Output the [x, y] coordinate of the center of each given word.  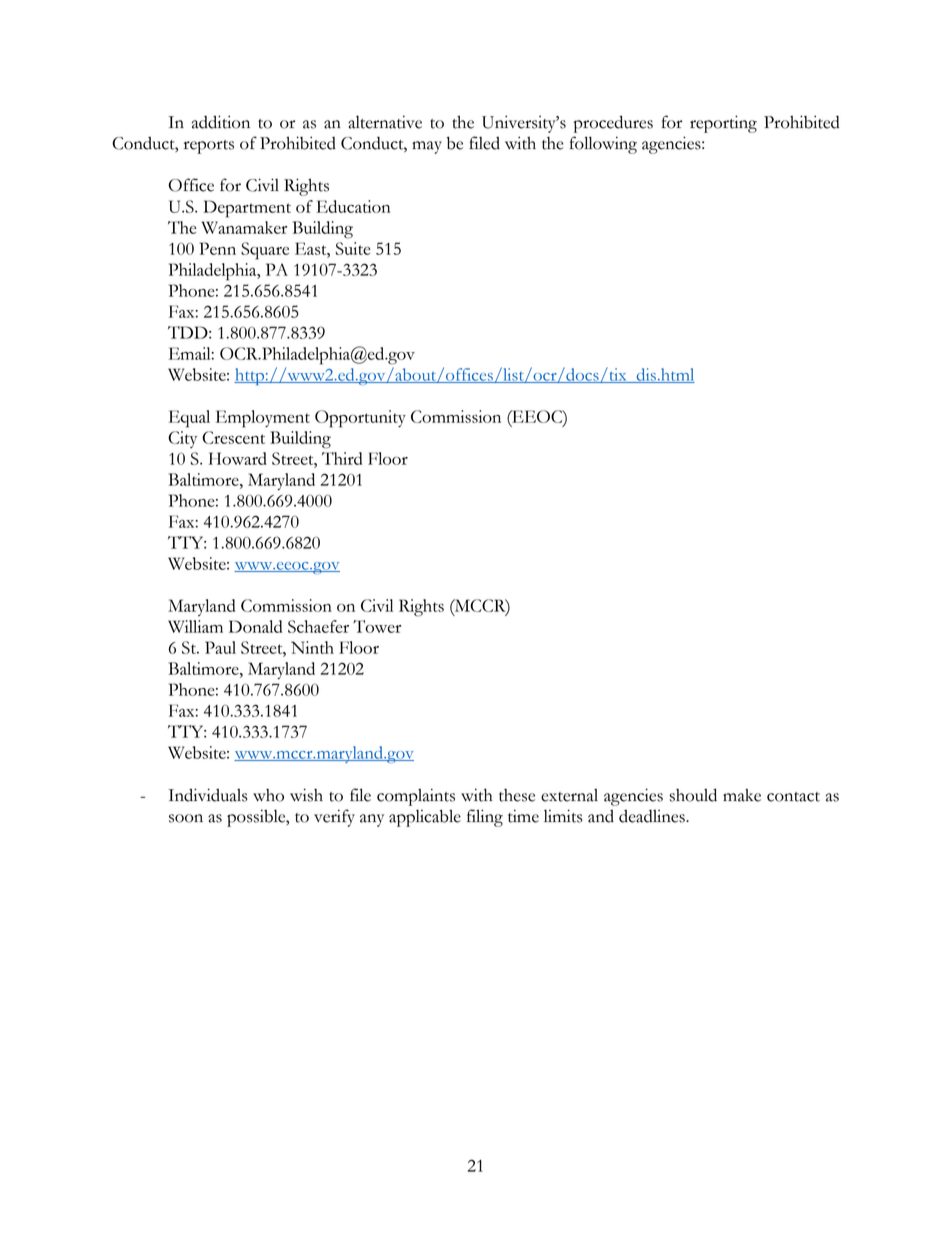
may [427, 147]
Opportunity [360, 419]
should [693, 795]
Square [265, 251]
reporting [723, 124]
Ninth [312, 647]
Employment [263, 419]
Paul [220, 647]
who [268, 795]
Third [342, 458]
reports [209, 147]
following [603, 145]
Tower [377, 626]
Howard [238, 458]
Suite [353, 248]
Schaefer [318, 626]
